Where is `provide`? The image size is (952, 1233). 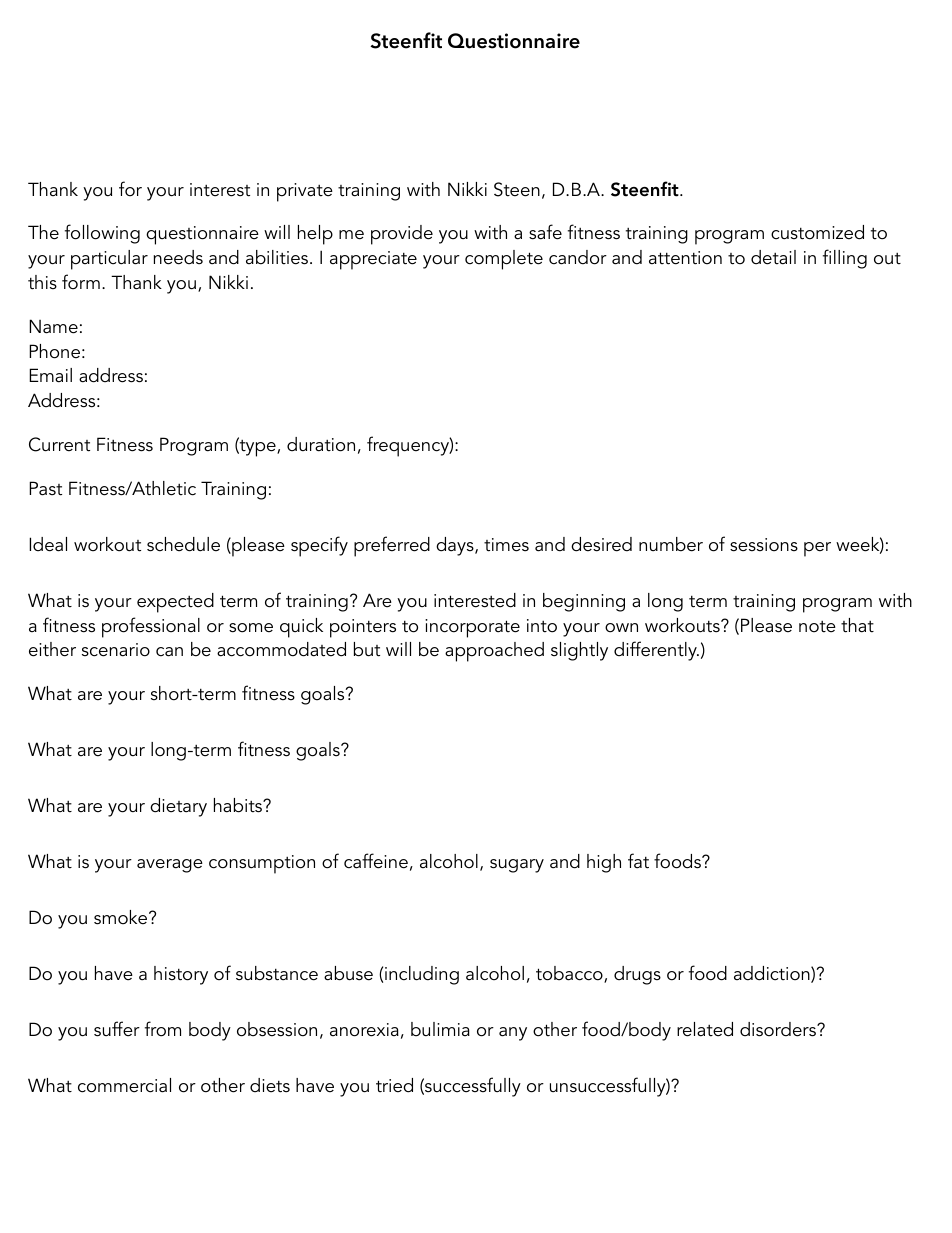 provide is located at coordinates (402, 235).
